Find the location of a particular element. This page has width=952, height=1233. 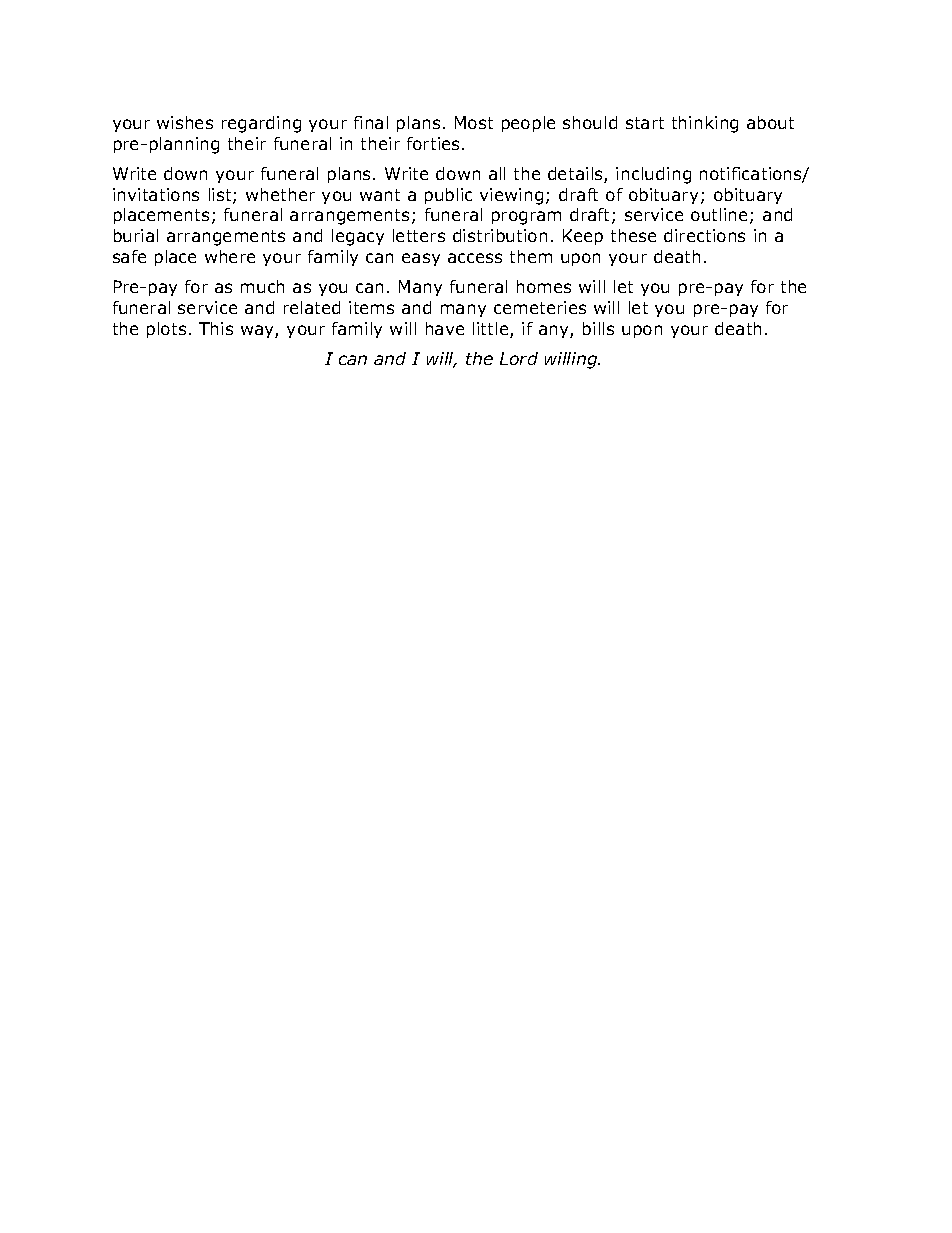

plots is located at coordinates (166, 330).
